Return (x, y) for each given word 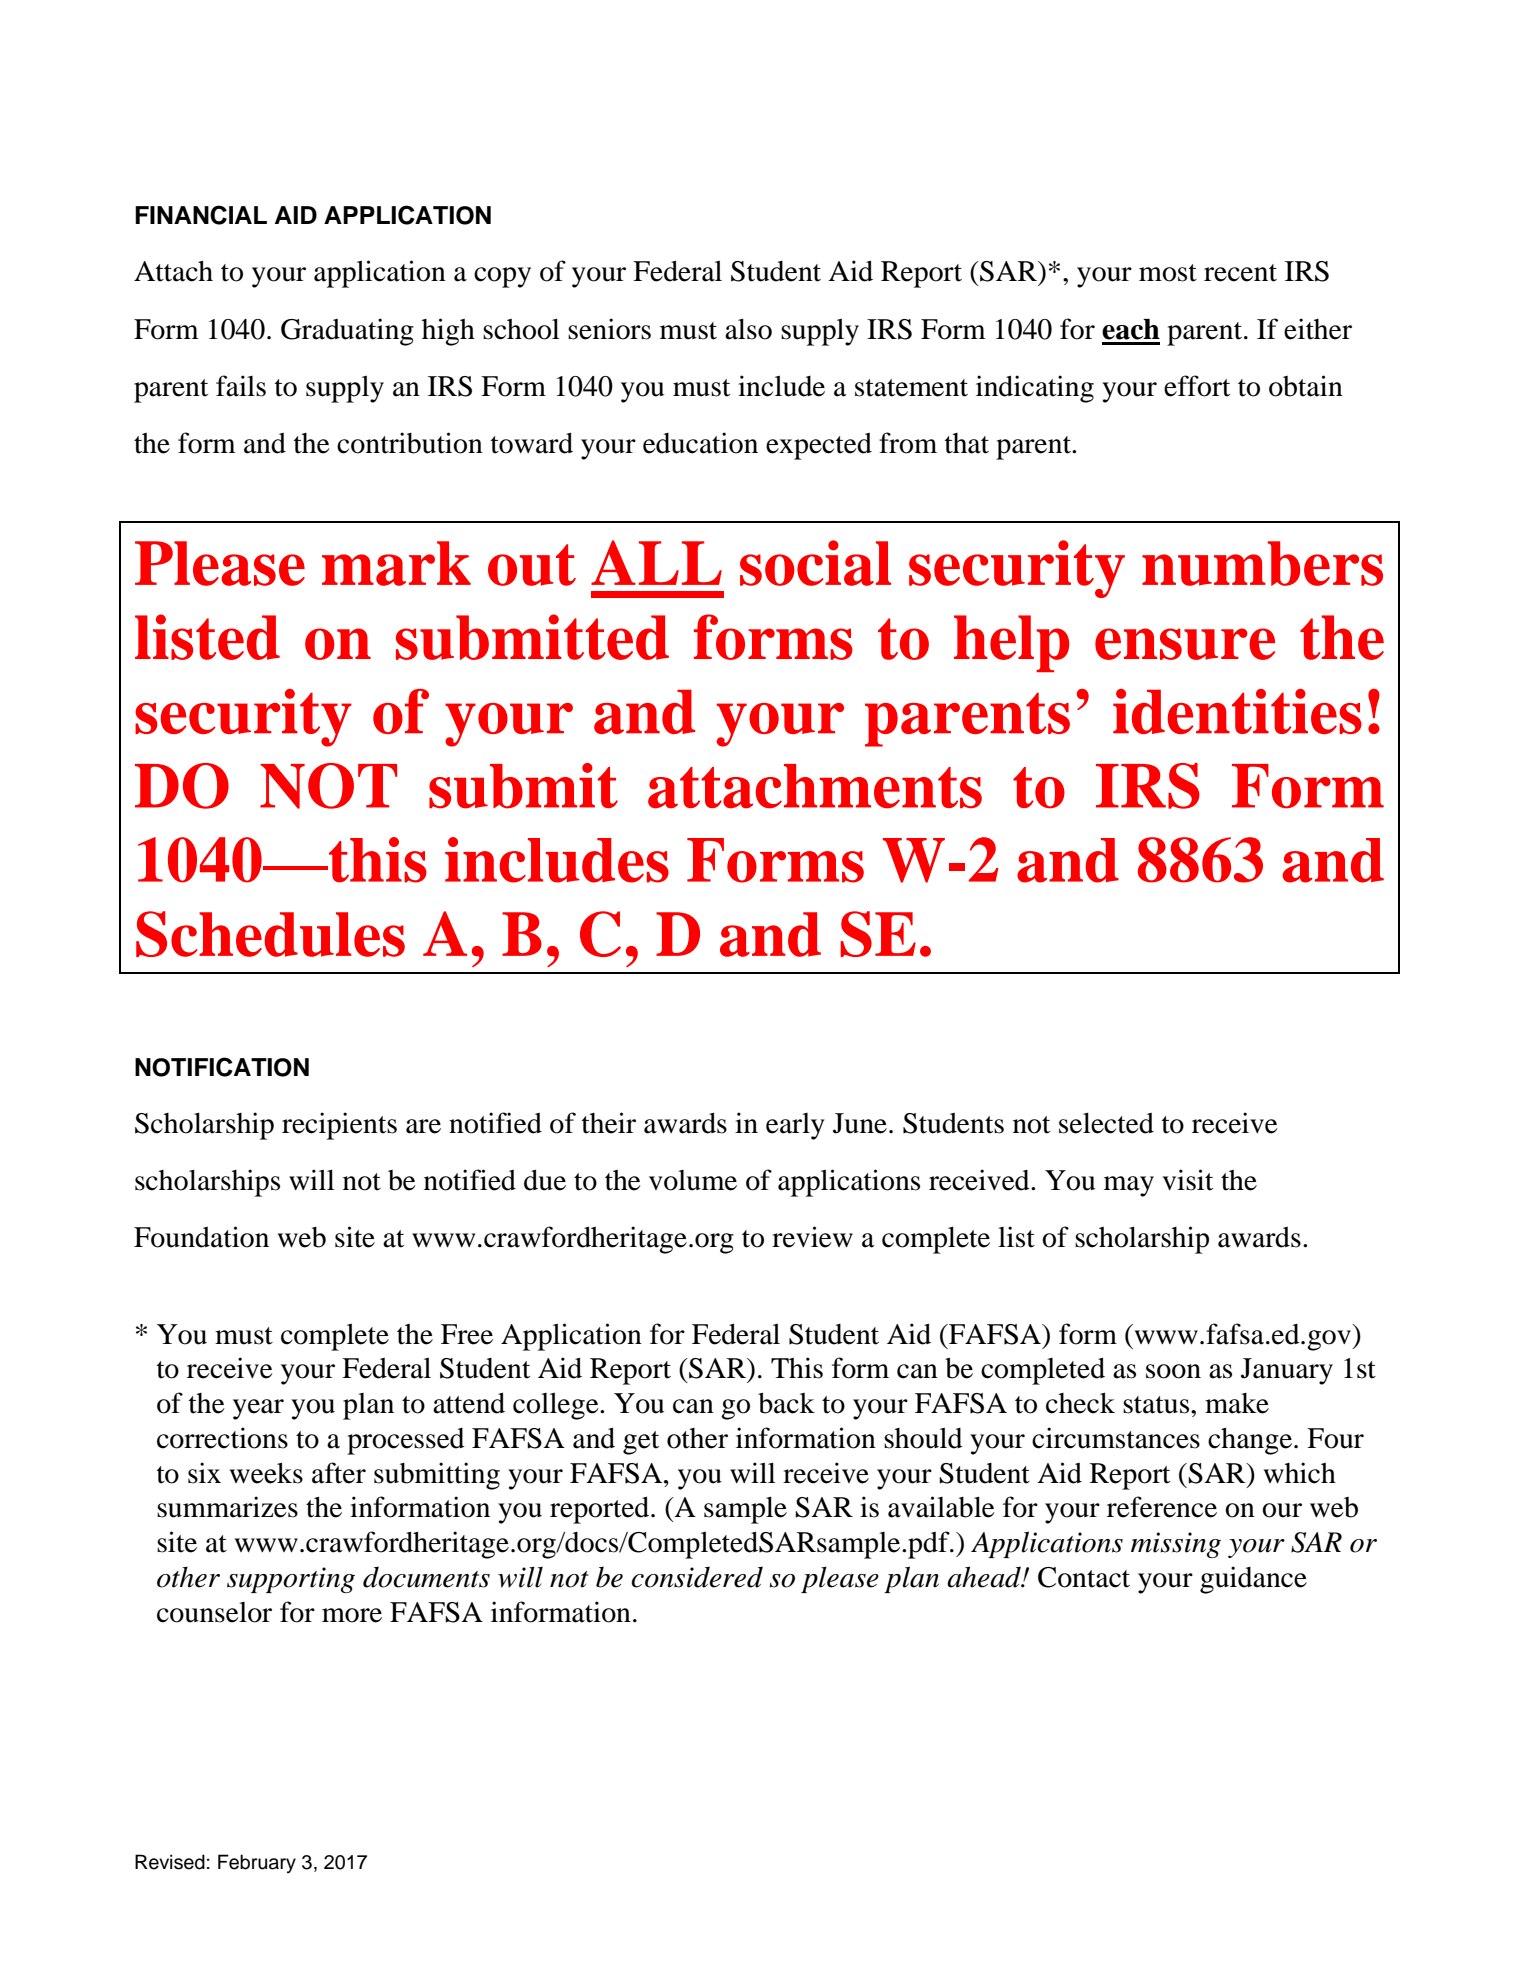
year (258, 1409)
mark (396, 563)
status (1157, 1405)
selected (1106, 1123)
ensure (1185, 644)
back (786, 1403)
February (257, 1863)
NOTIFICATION (222, 1067)
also (748, 329)
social (815, 563)
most (1168, 273)
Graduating (347, 332)
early (795, 1126)
